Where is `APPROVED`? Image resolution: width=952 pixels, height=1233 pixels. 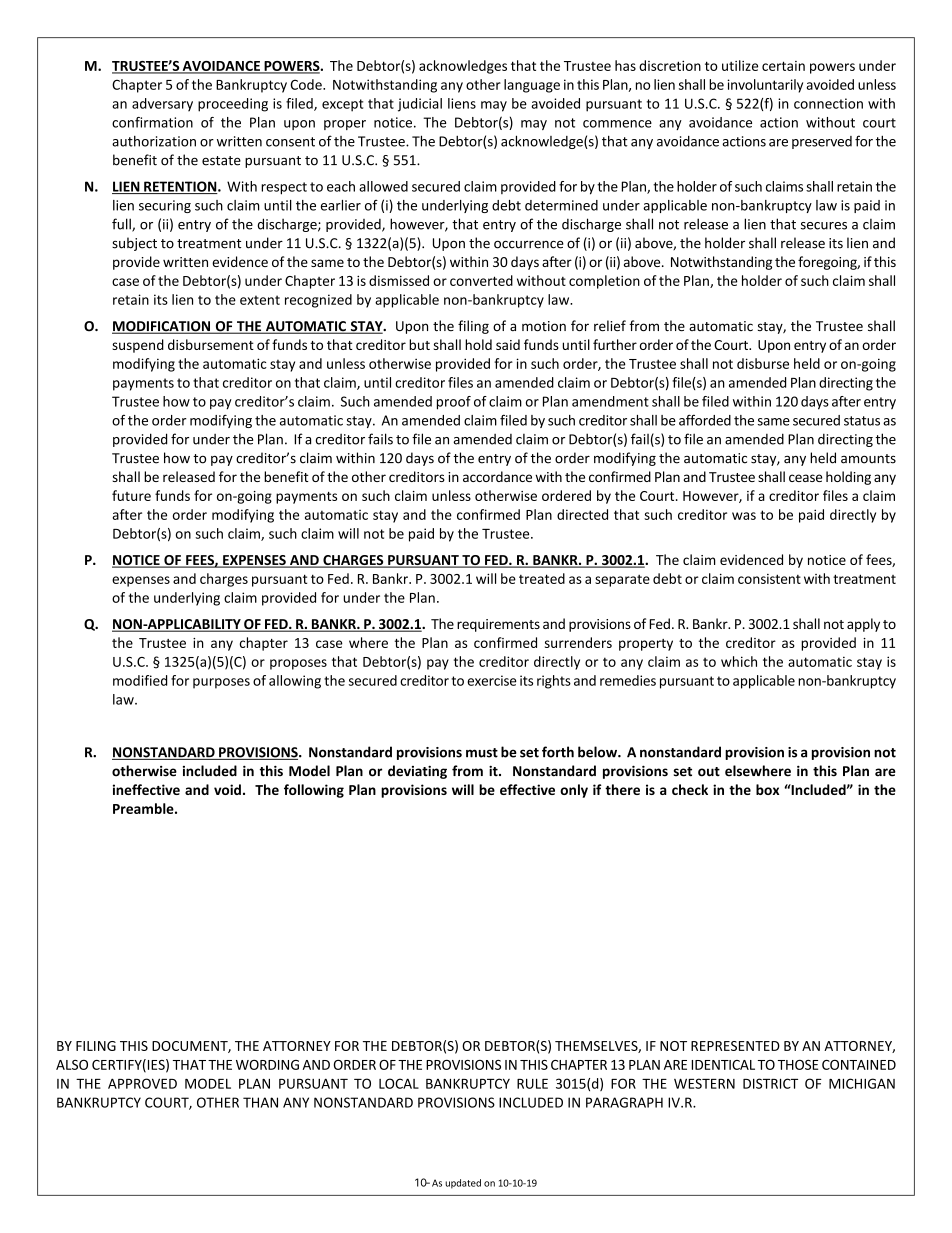 APPROVED is located at coordinates (142, 1083).
